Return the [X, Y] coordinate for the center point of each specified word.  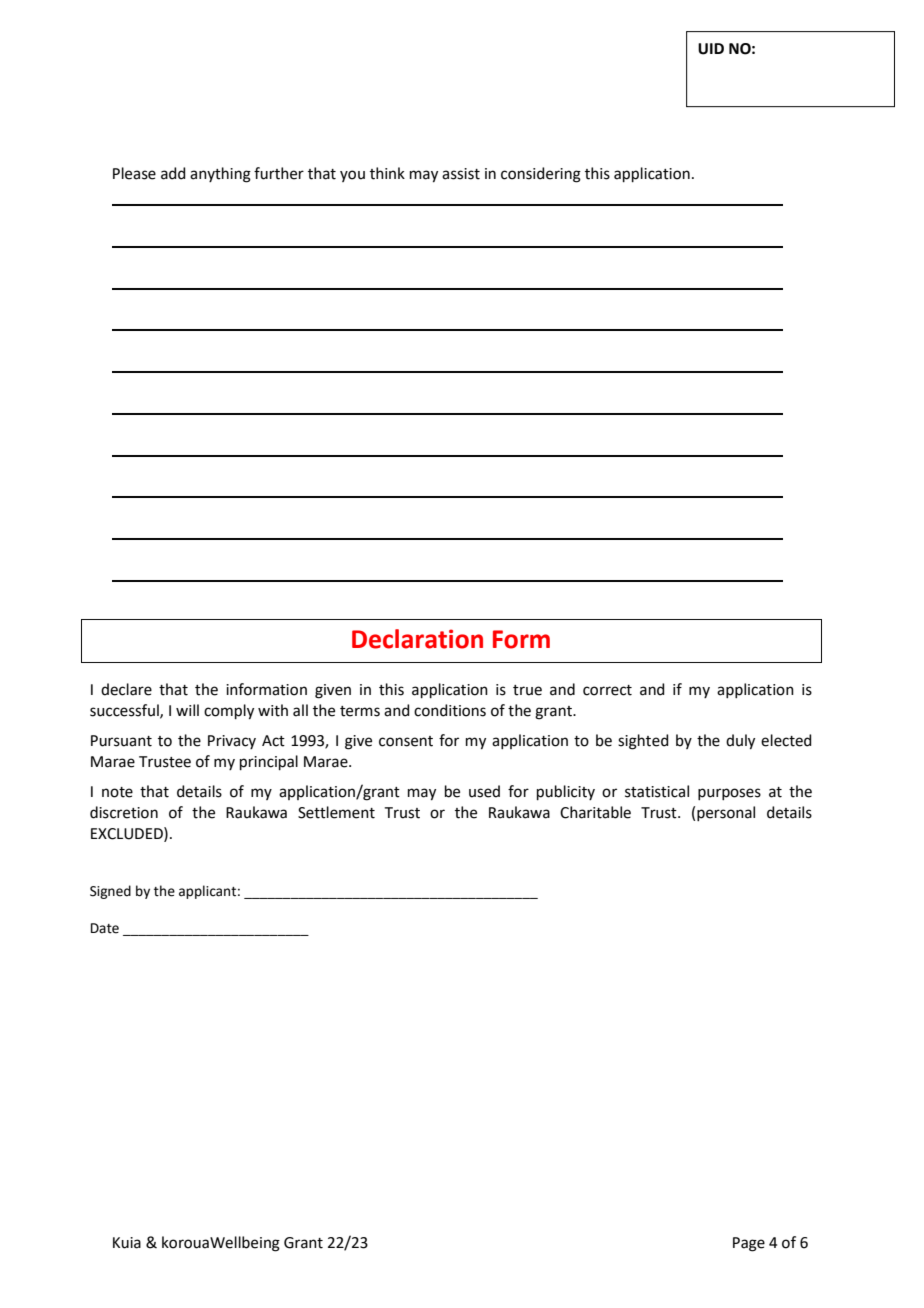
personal [726, 813]
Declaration [417, 639]
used [484, 791]
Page [749, 1244]
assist [461, 174]
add [173, 173]
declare [126, 689]
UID [711, 49]
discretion [124, 812]
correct [607, 690]
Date [105, 928]
